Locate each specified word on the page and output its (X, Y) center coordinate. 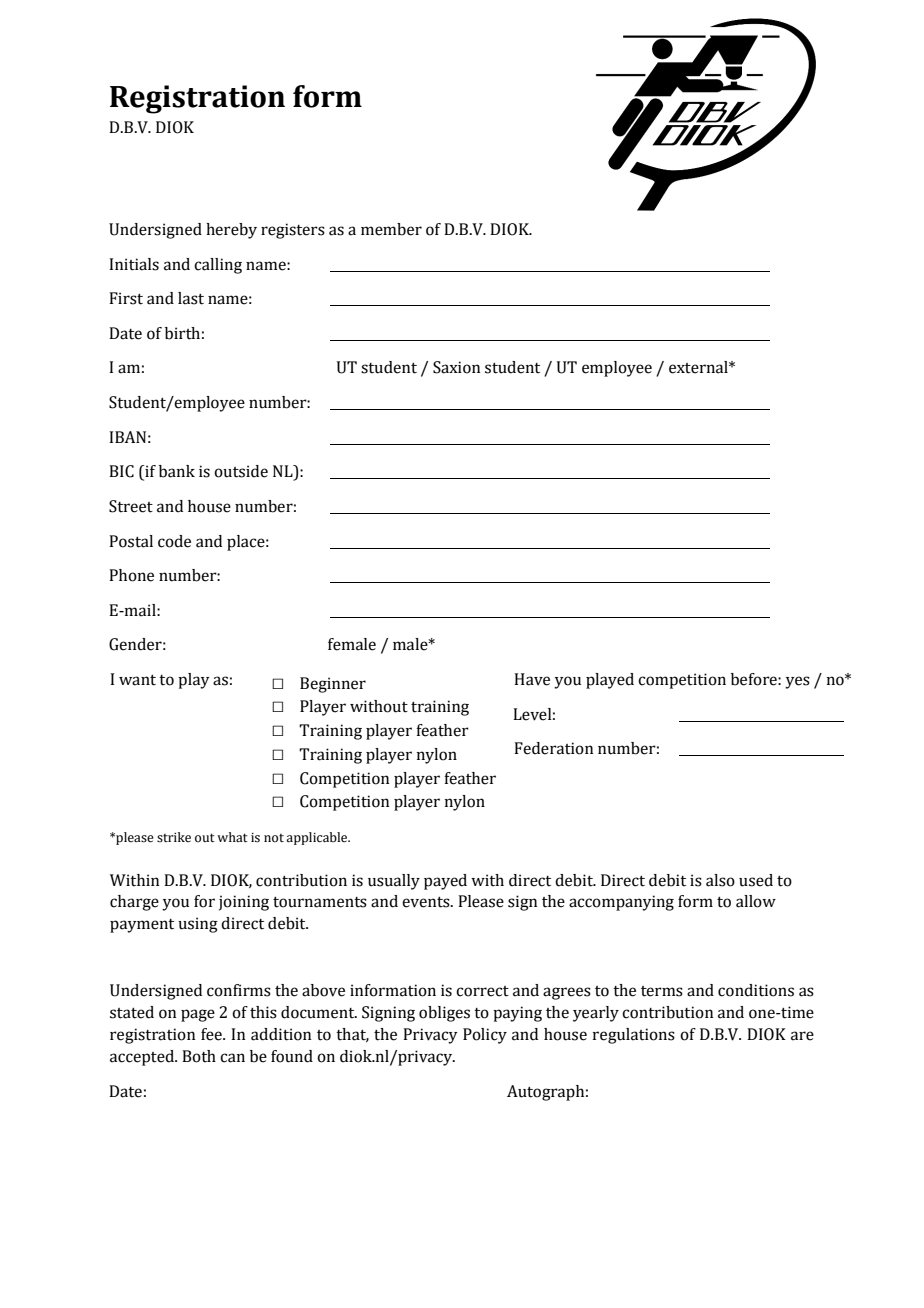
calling (218, 266)
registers (293, 231)
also (720, 880)
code (174, 541)
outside (241, 471)
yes (797, 682)
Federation (553, 748)
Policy (485, 1036)
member (391, 229)
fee (212, 1034)
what (232, 837)
